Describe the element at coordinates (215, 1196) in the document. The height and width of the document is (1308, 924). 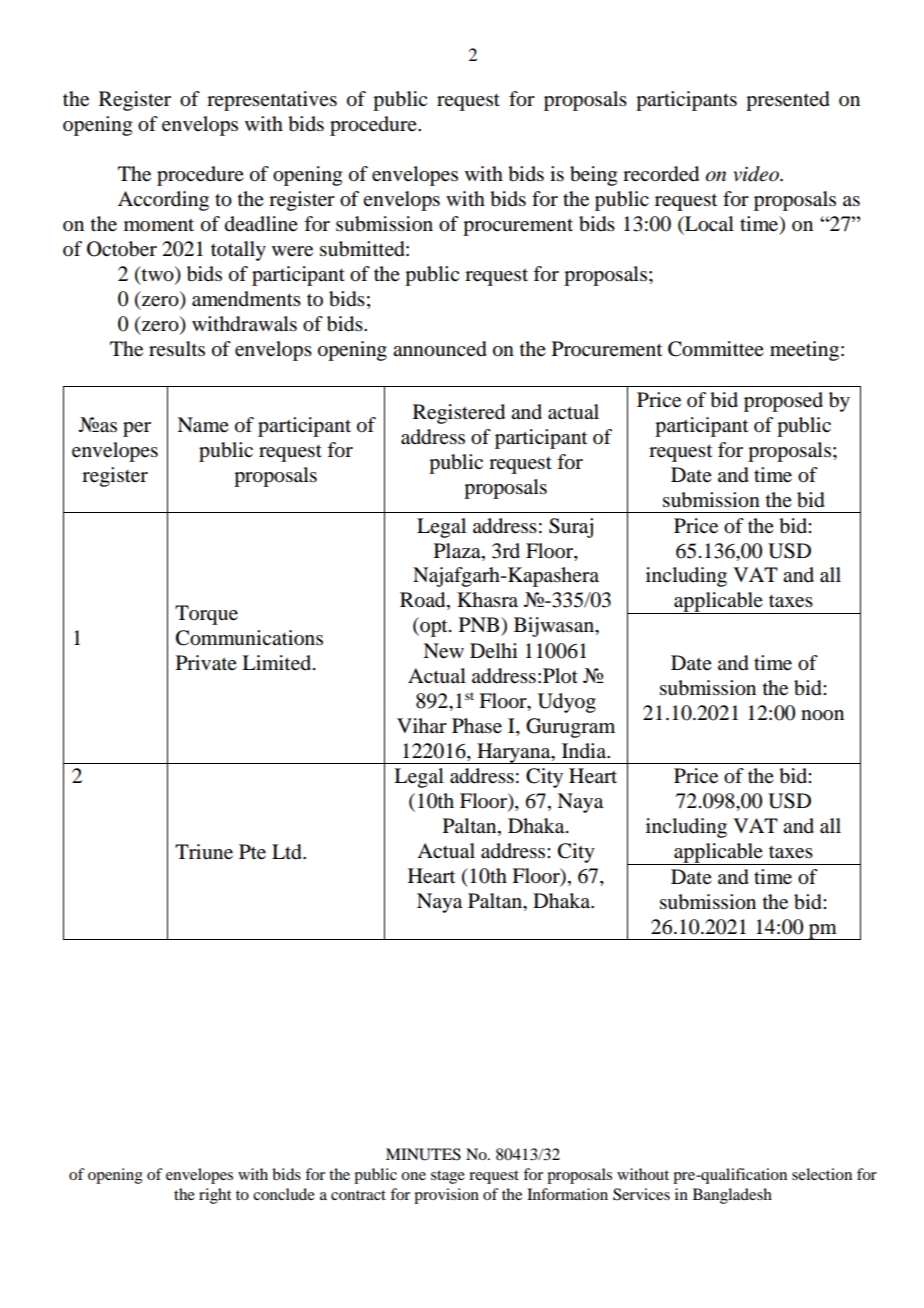
I see `right` at that location.
